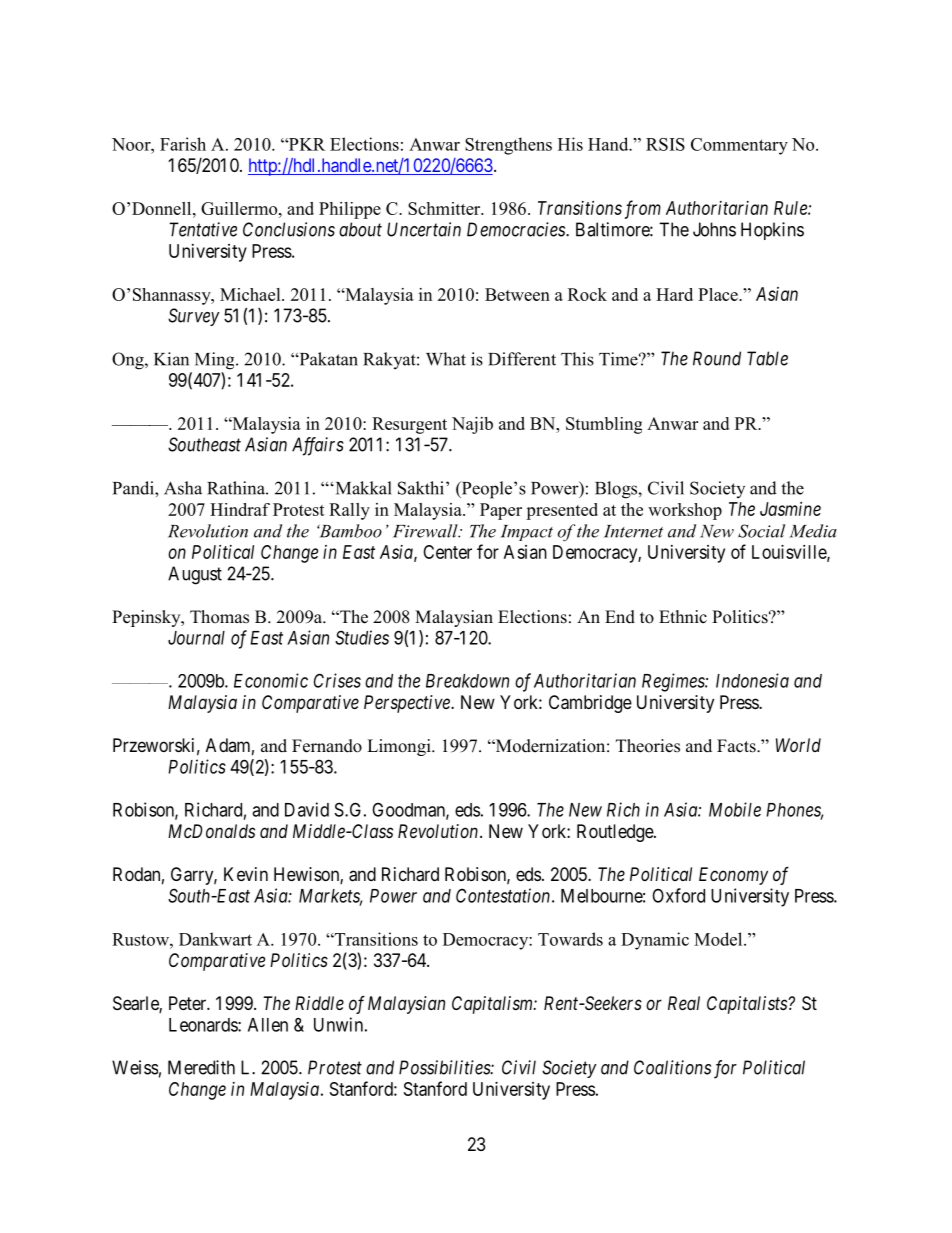  What do you see at coordinates (201, 1067) in the document?
I see `Meredith` at bounding box center [201, 1067].
